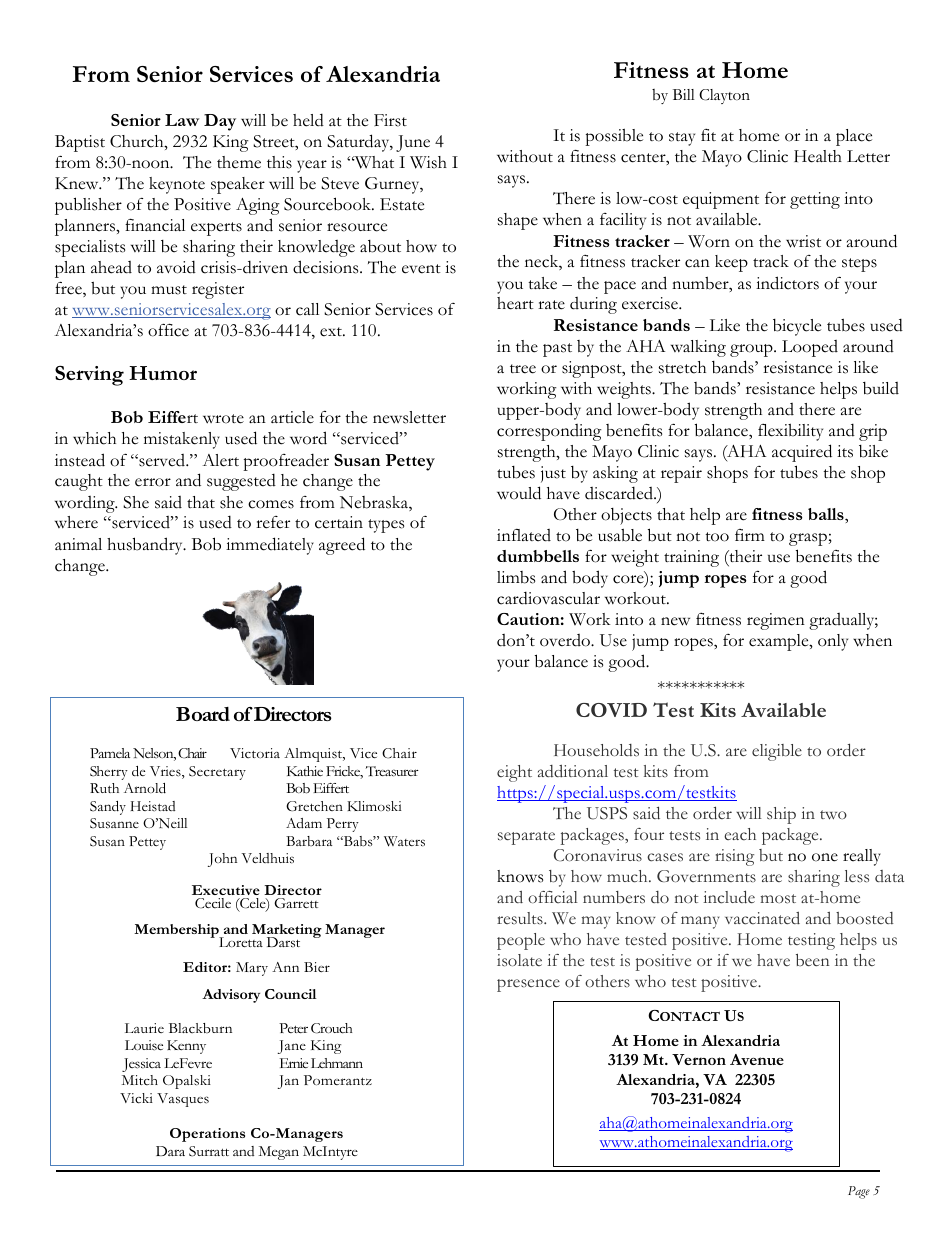 This document has height=1233, width=952. What do you see at coordinates (413, 143) in the document?
I see `June` at bounding box center [413, 143].
